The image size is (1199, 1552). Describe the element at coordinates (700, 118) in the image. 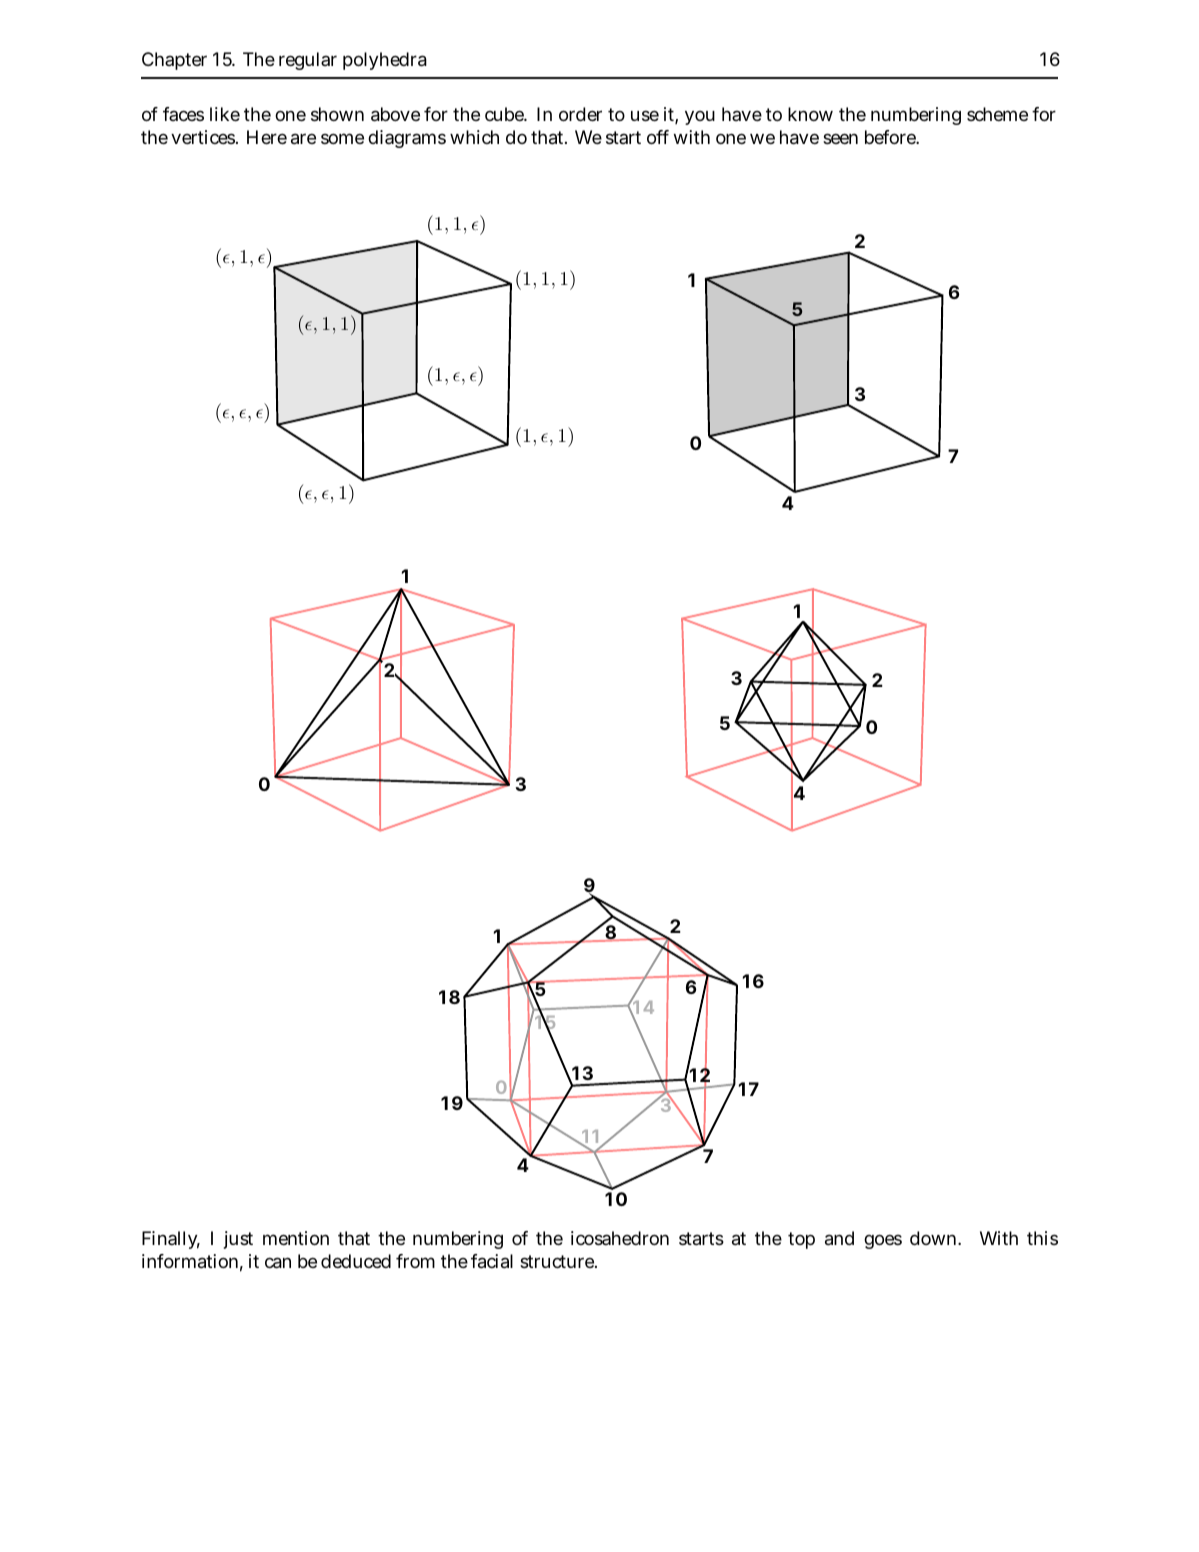

I see `you` at that location.
